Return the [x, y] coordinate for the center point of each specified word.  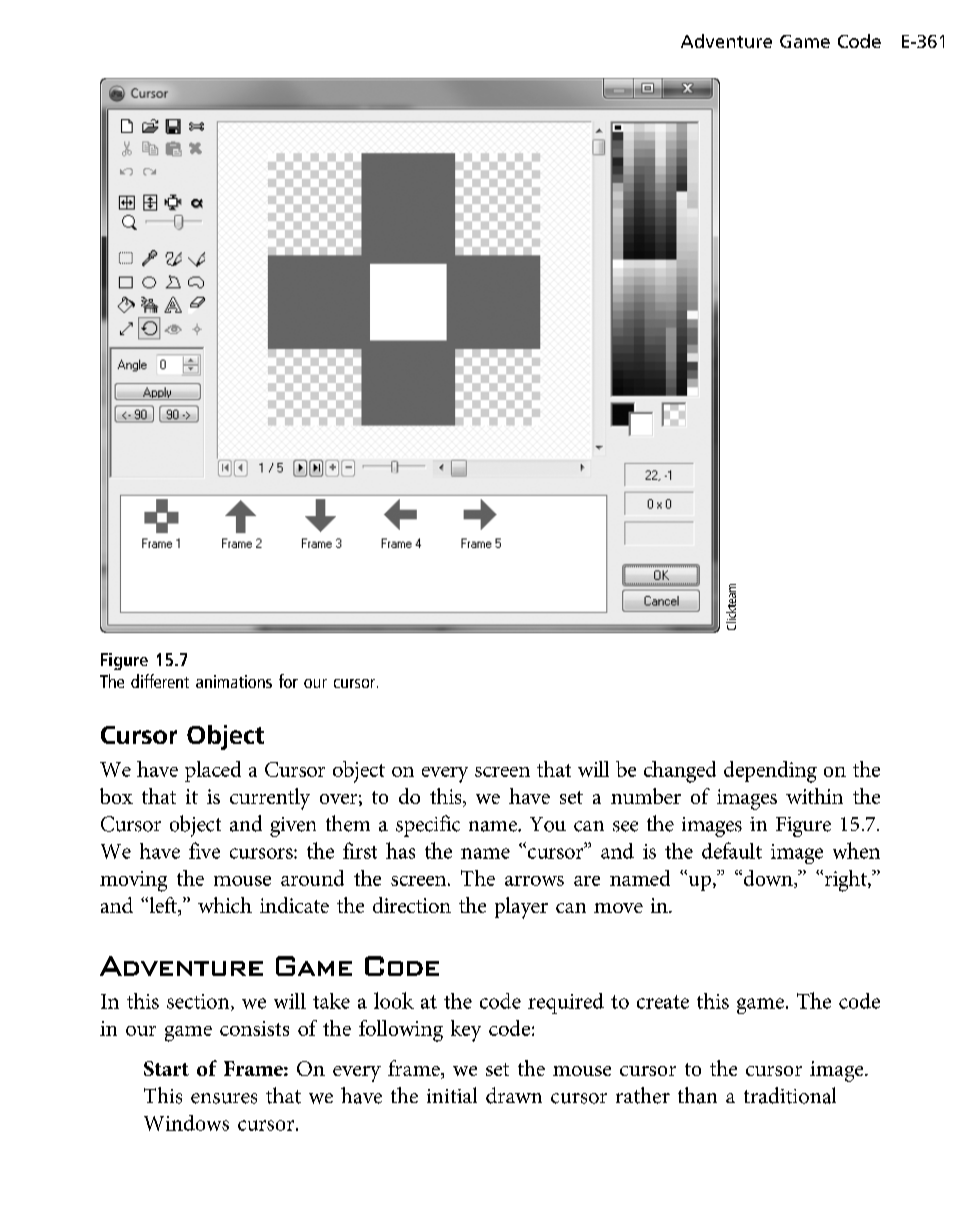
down [768, 879]
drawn [514, 1095]
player [521, 908]
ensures [224, 1098]
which [225, 905]
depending [770, 772]
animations [234, 681]
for [288, 681]
